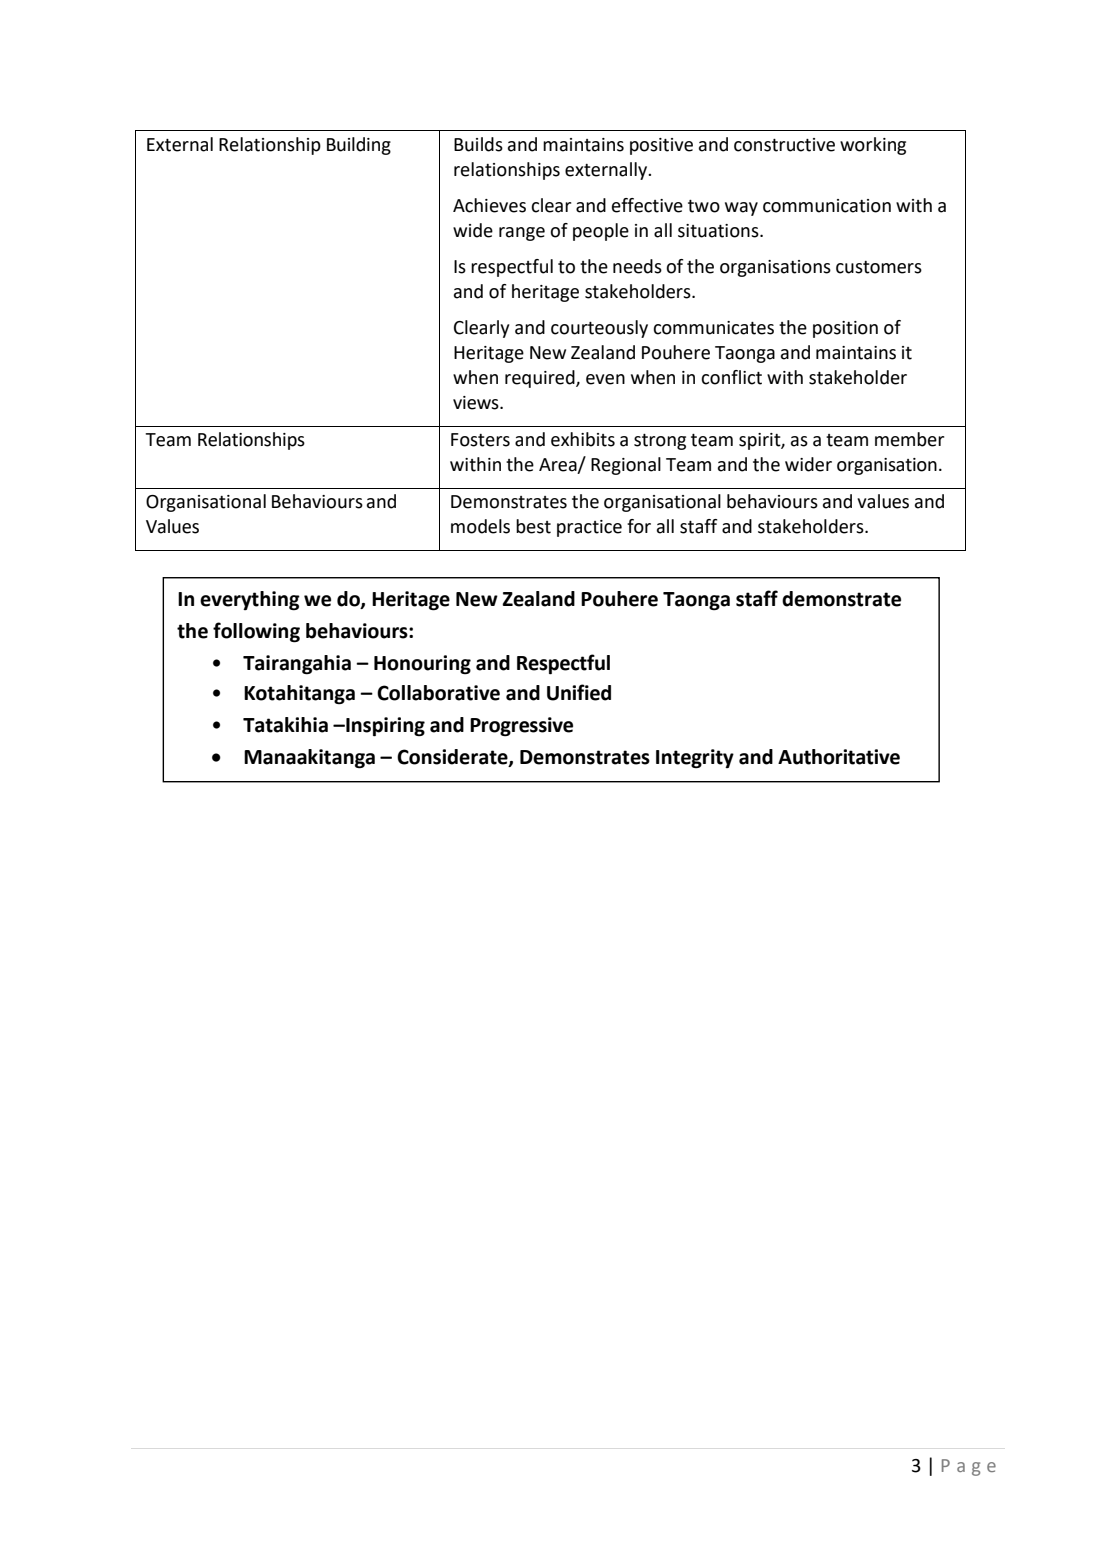 The height and width of the image is (1567, 1108). Describe the element at coordinates (661, 146) in the image. I see `positive` at that location.
